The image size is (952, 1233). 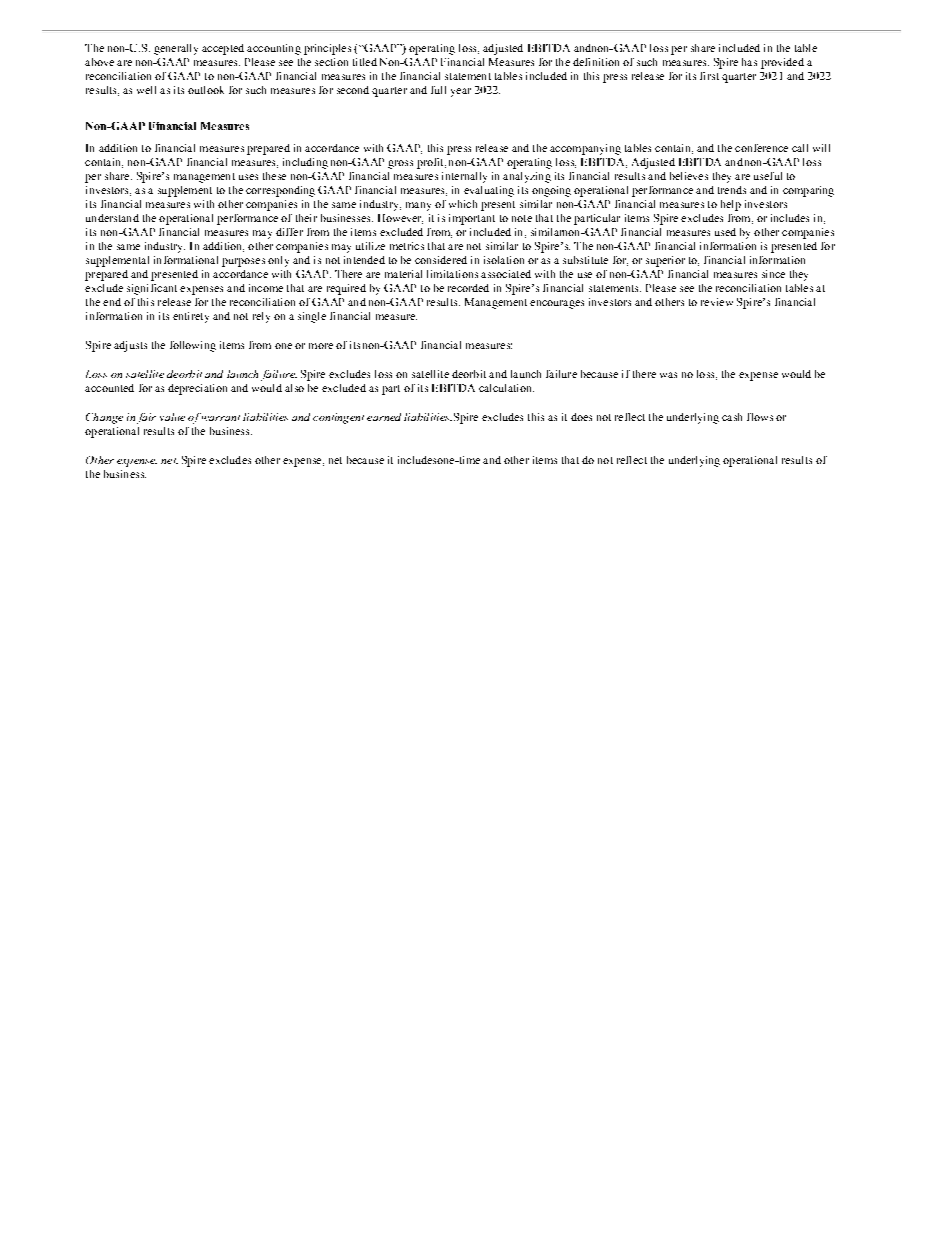 What do you see at coordinates (365, 62) in the document?
I see `titled` at bounding box center [365, 62].
